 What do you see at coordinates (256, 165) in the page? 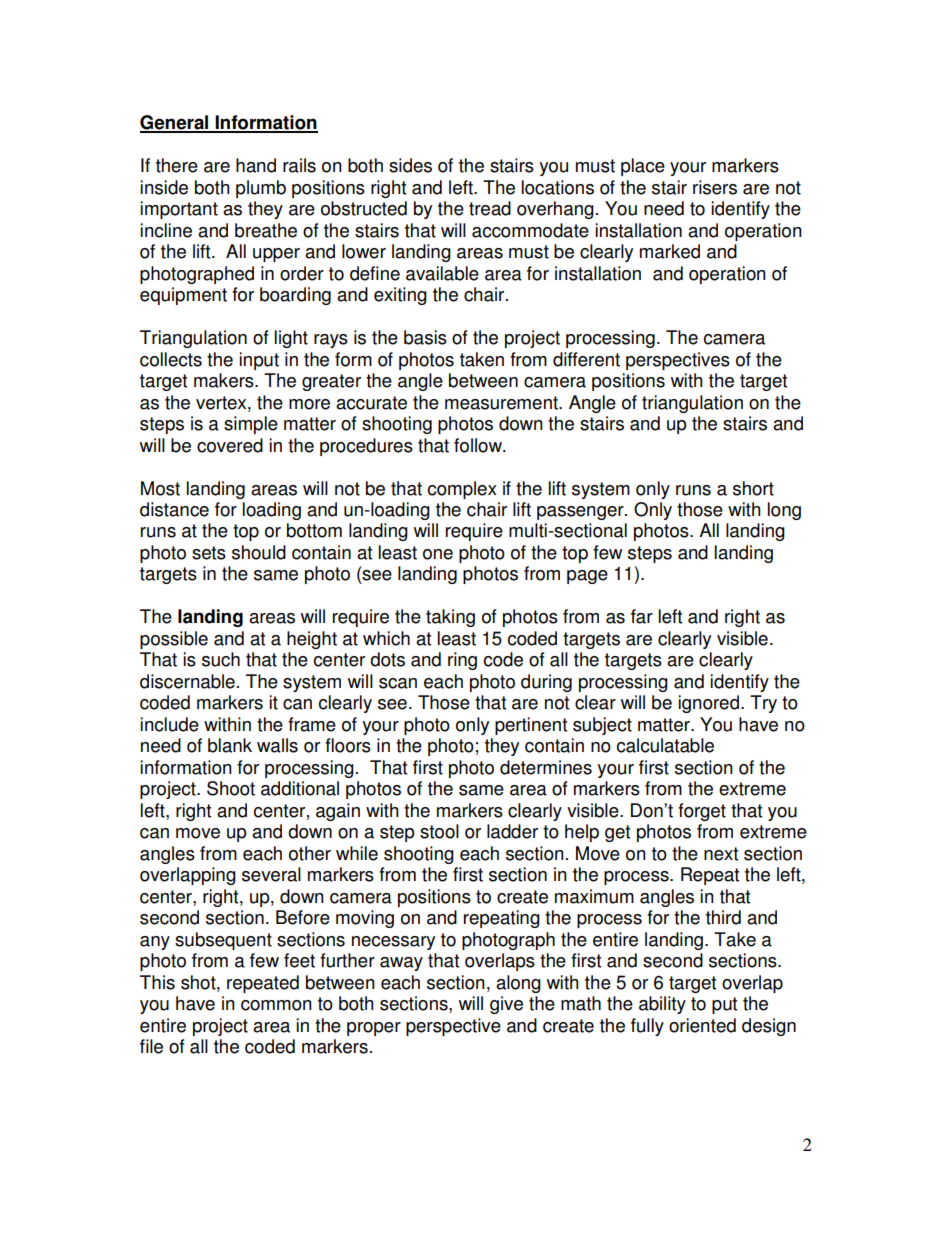
I see `hand` at bounding box center [256, 165].
